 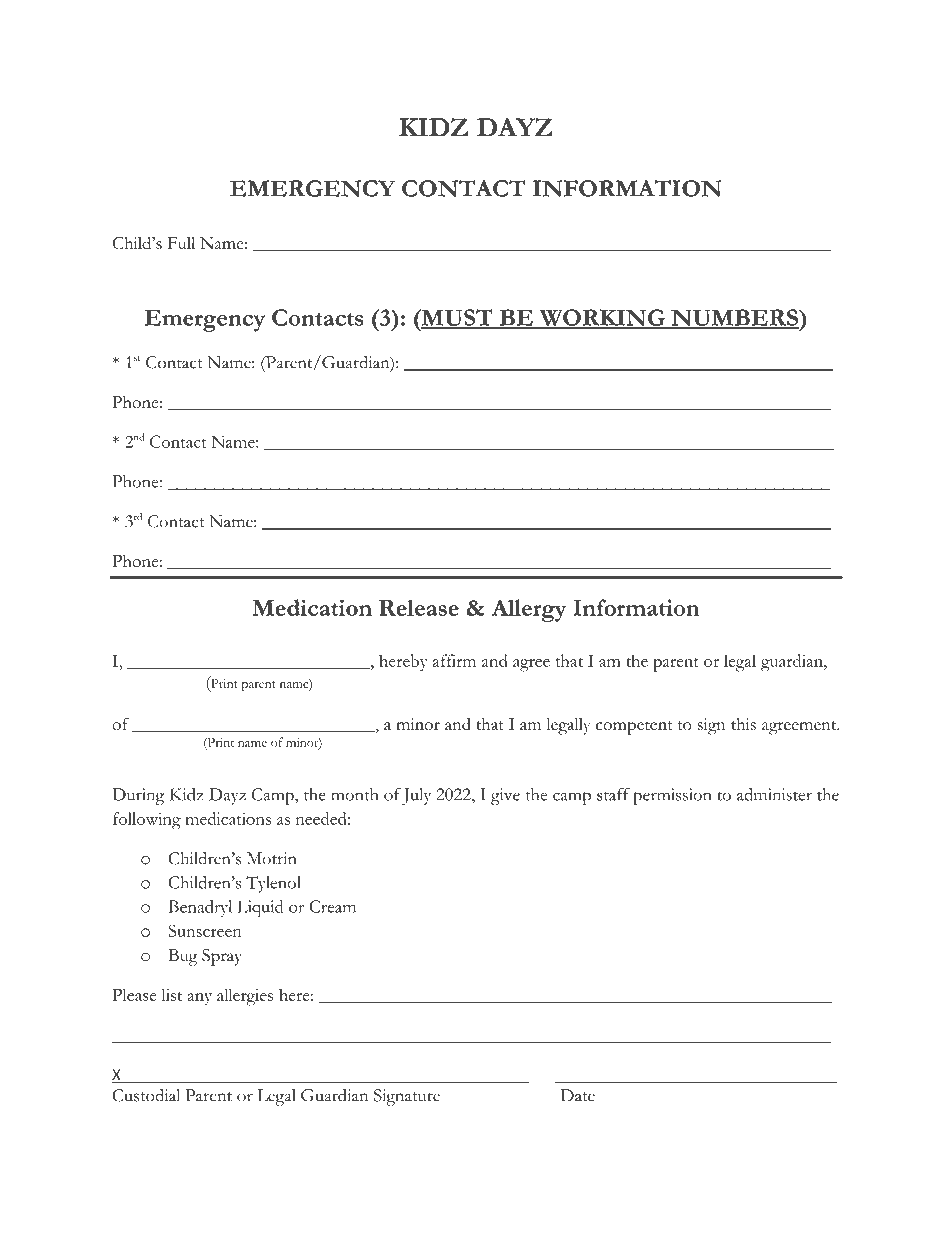 I want to click on NUMBERS, so click(x=734, y=318).
